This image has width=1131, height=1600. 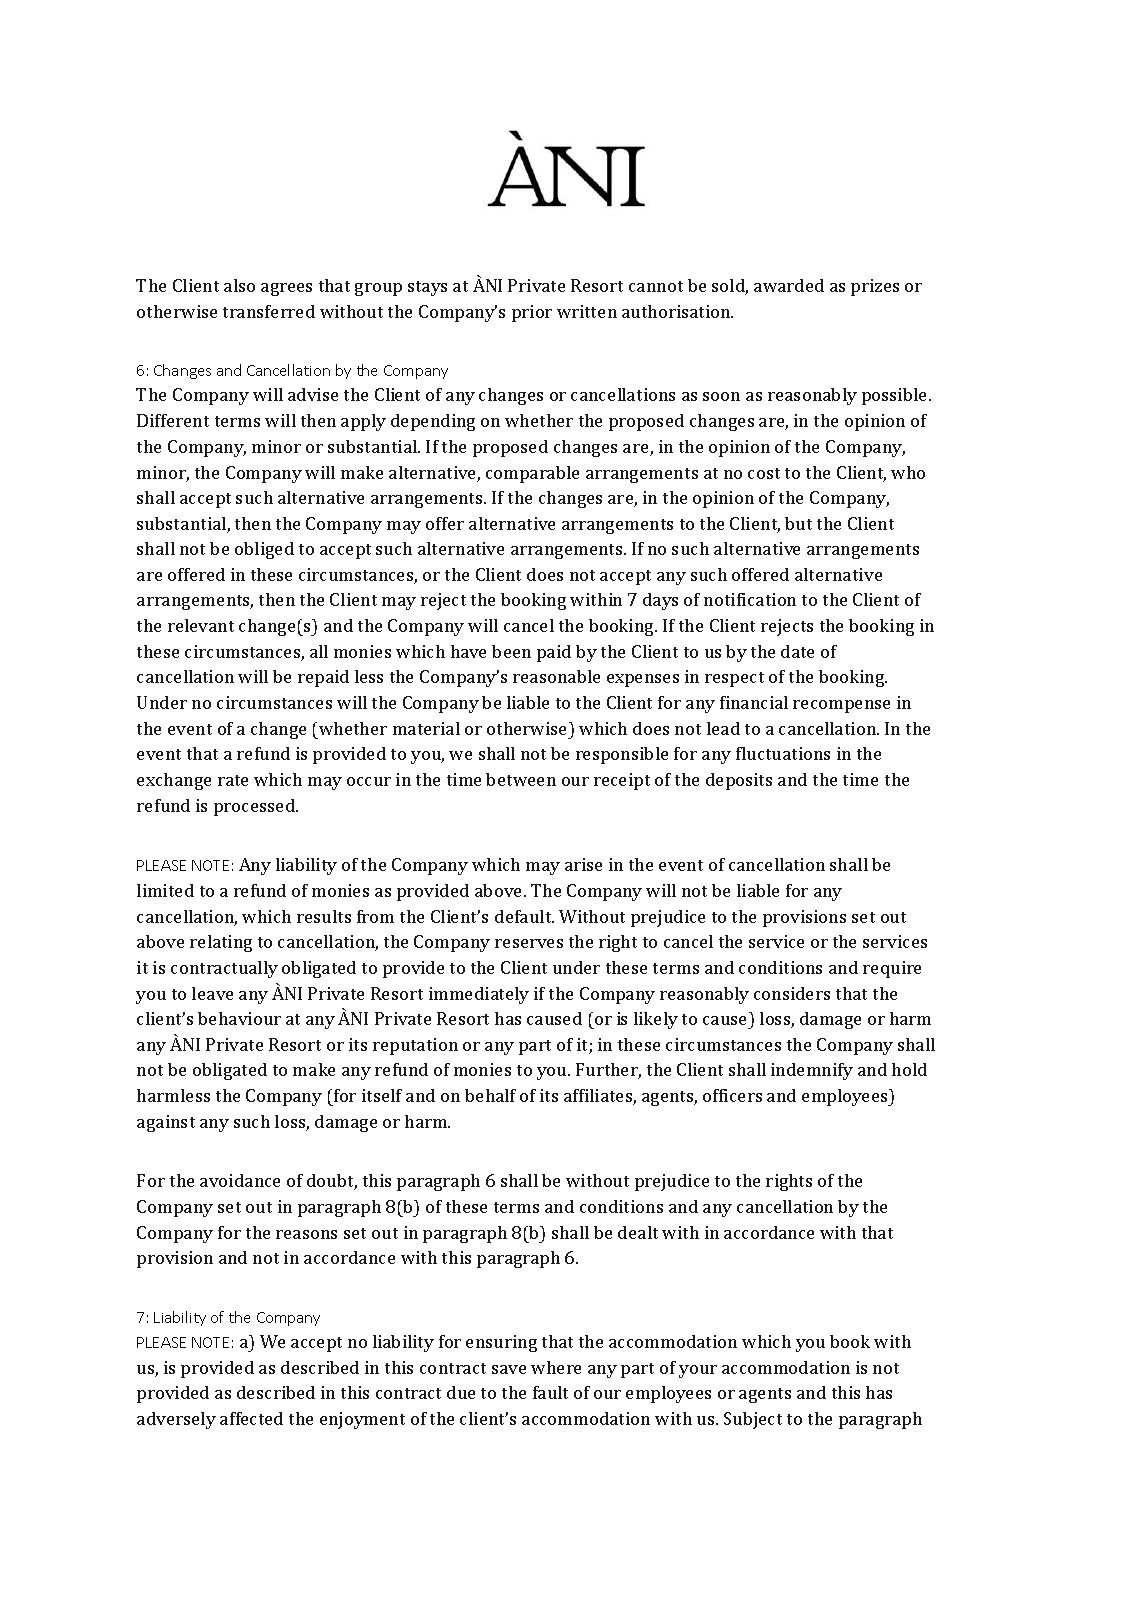 What do you see at coordinates (251, 1418) in the image?
I see `affected` at bounding box center [251, 1418].
